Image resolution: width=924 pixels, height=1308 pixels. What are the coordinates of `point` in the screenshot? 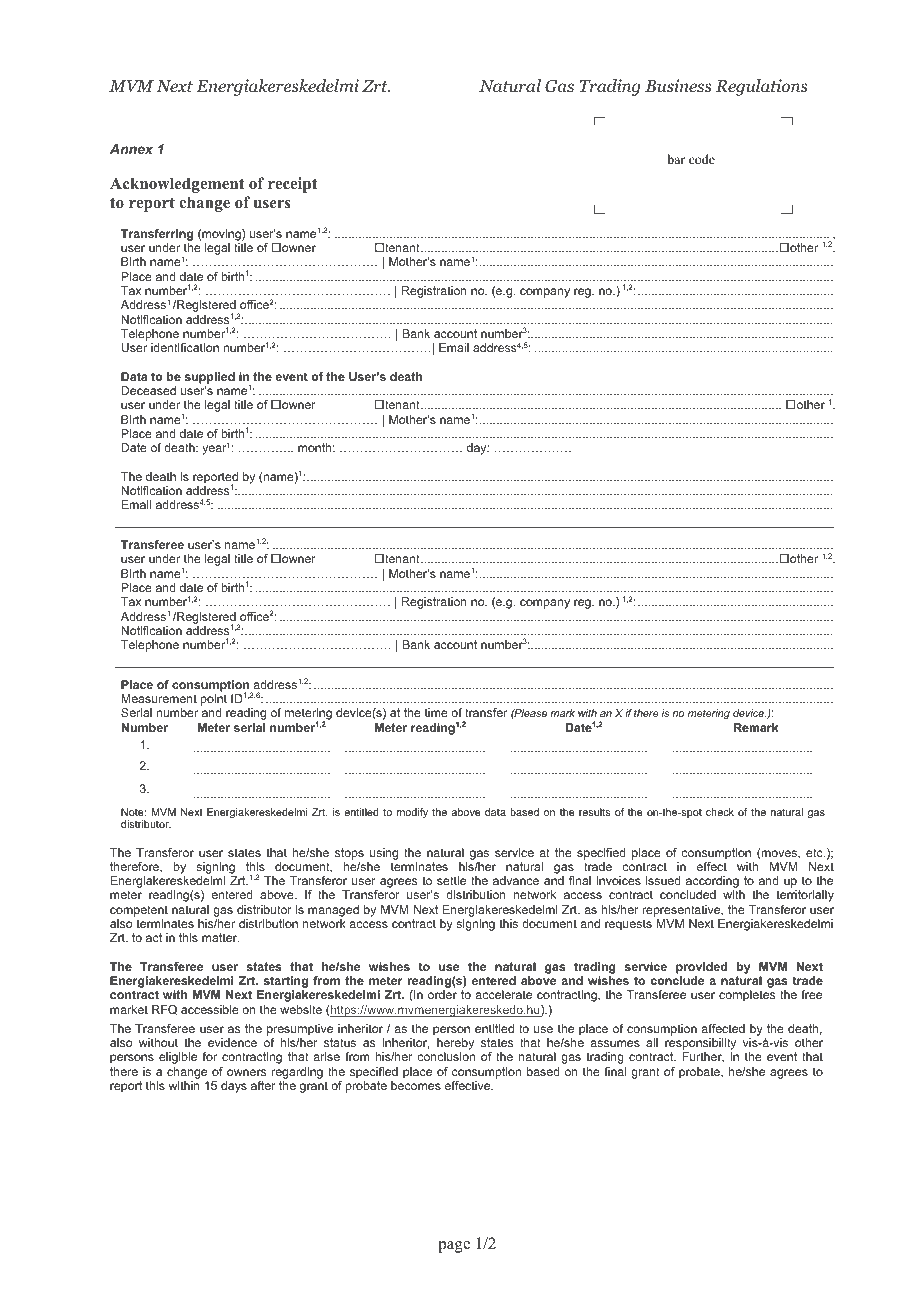 It's located at (214, 701).
